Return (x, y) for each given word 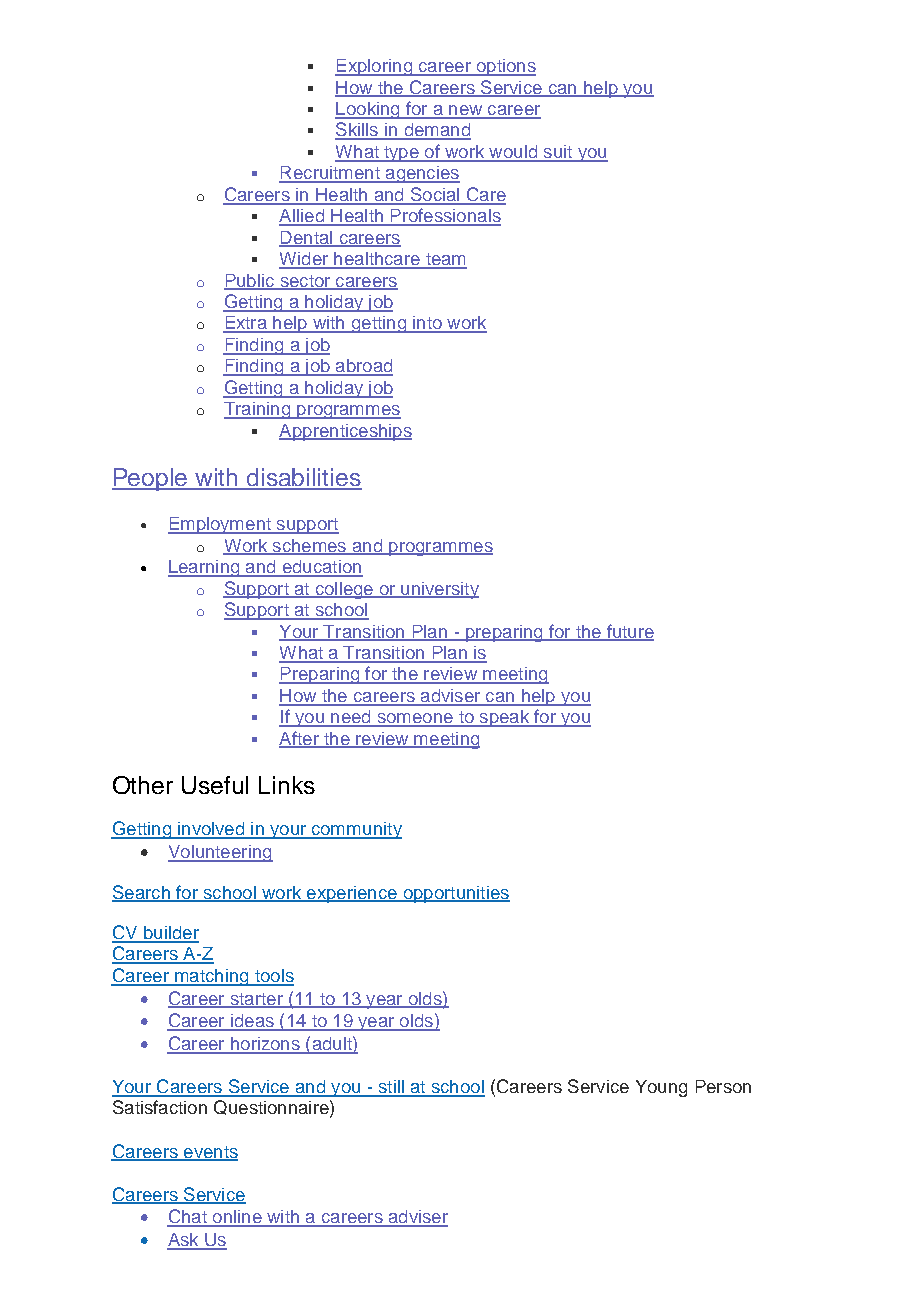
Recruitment (330, 174)
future (629, 632)
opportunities (455, 894)
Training (258, 410)
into (427, 324)
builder (170, 934)
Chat (188, 1217)
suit (558, 153)
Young (661, 1088)
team (445, 260)
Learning (205, 568)
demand (436, 131)
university (439, 590)
